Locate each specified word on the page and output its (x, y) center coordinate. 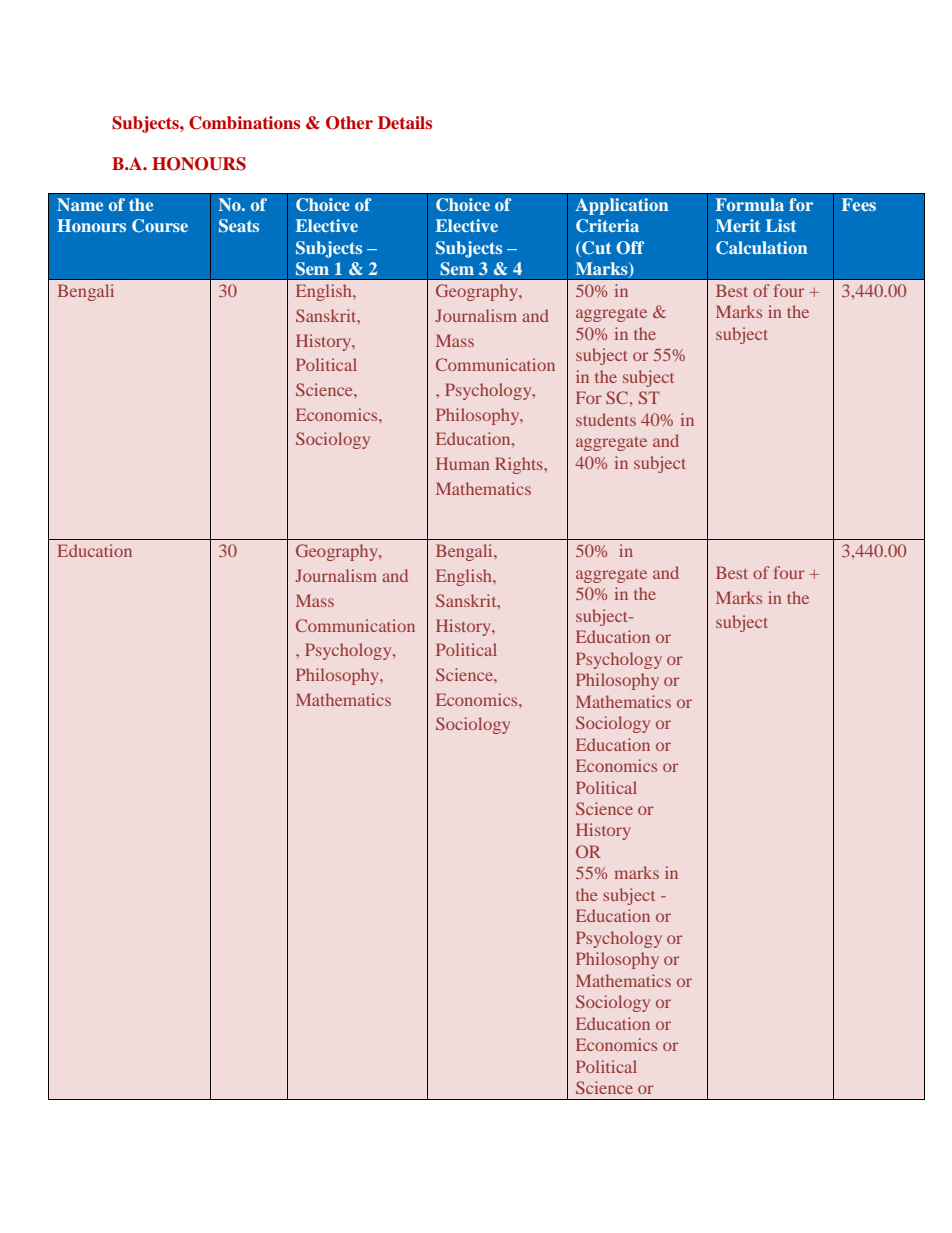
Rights (520, 465)
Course (160, 226)
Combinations (244, 123)
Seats (239, 226)
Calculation (762, 248)
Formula (750, 204)
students (606, 419)
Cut (596, 248)
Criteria (607, 226)
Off (630, 248)
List (781, 225)
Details (405, 122)
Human (462, 463)
